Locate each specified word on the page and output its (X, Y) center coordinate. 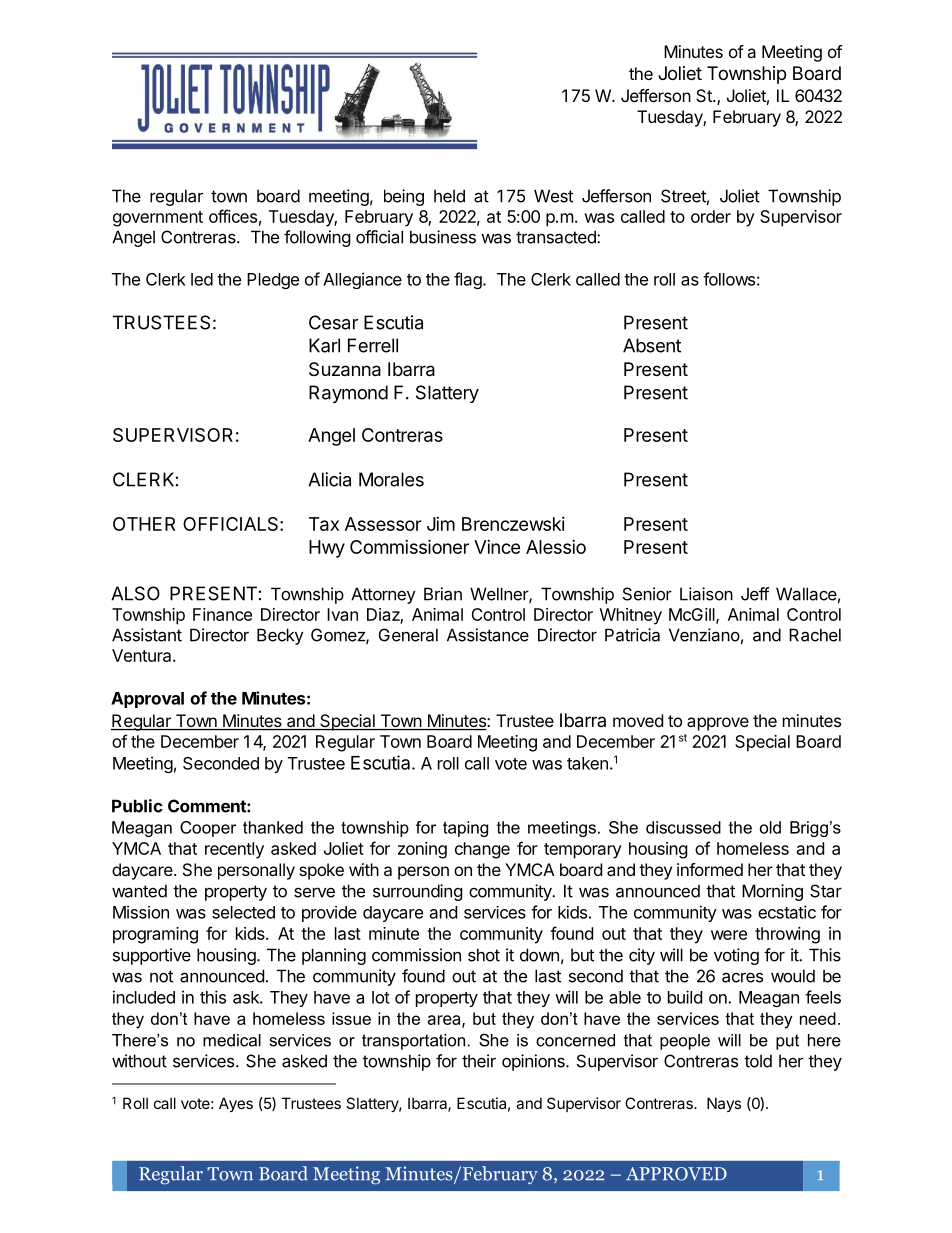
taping (465, 829)
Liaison (706, 594)
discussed (683, 827)
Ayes (236, 1104)
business (443, 237)
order (711, 216)
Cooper (208, 829)
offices (233, 216)
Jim (441, 524)
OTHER (144, 524)
